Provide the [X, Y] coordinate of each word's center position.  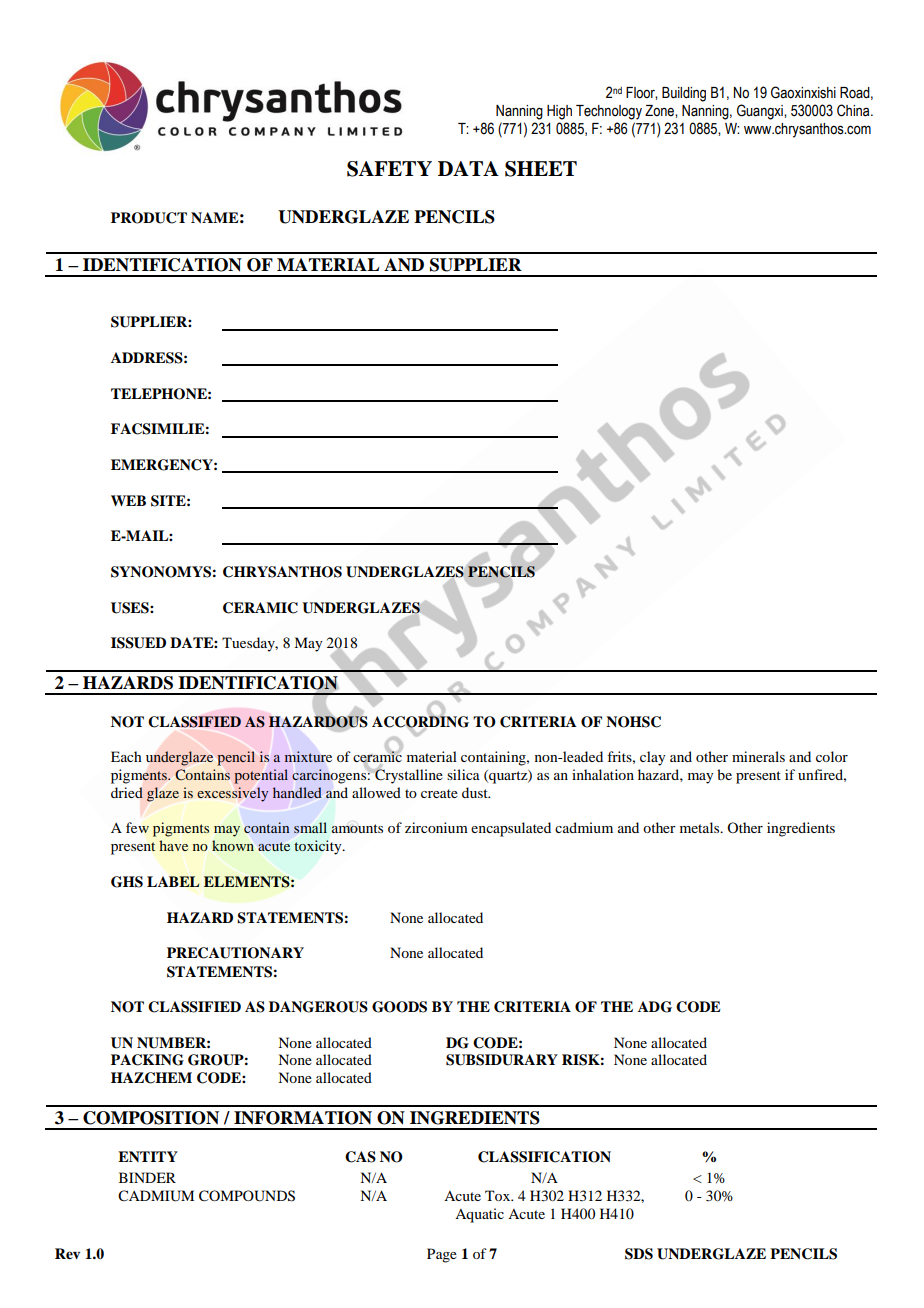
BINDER [147, 1177]
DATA [468, 168]
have [173, 845]
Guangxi [761, 112]
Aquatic [479, 1215]
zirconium [436, 827]
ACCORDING [420, 721]
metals [701, 827]
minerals [758, 756]
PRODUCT [149, 218]
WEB [128, 500]
